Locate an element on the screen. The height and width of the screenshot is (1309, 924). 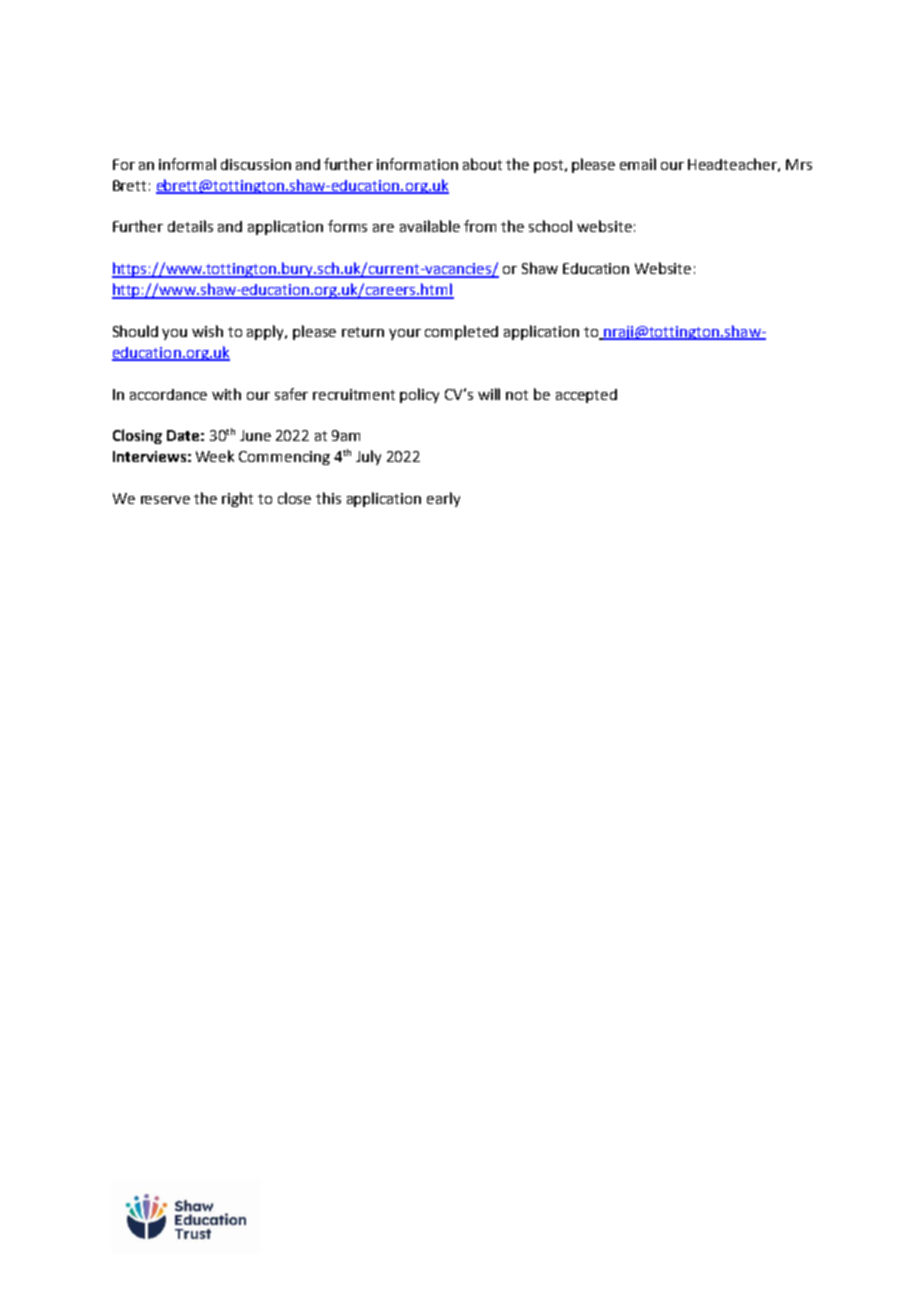
wish is located at coordinates (207, 331).
